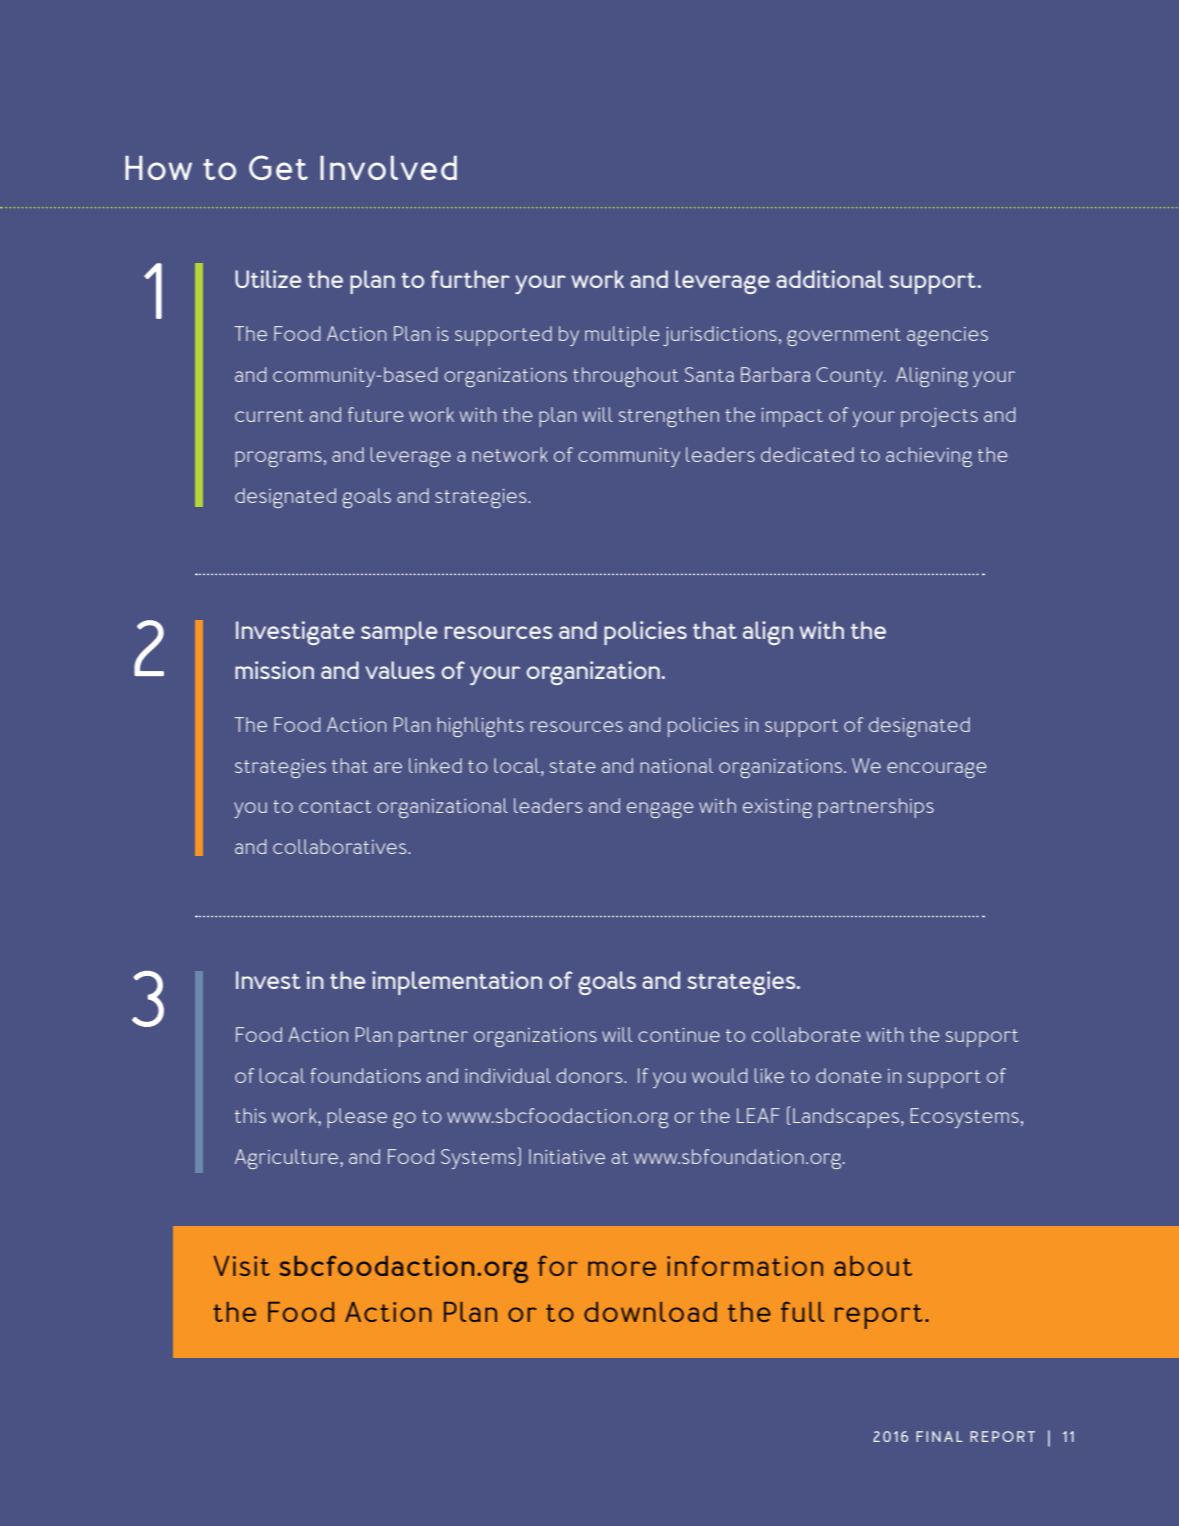 The image size is (1179, 1526). Describe the element at coordinates (650, 1312) in the screenshot. I see `download` at that location.
